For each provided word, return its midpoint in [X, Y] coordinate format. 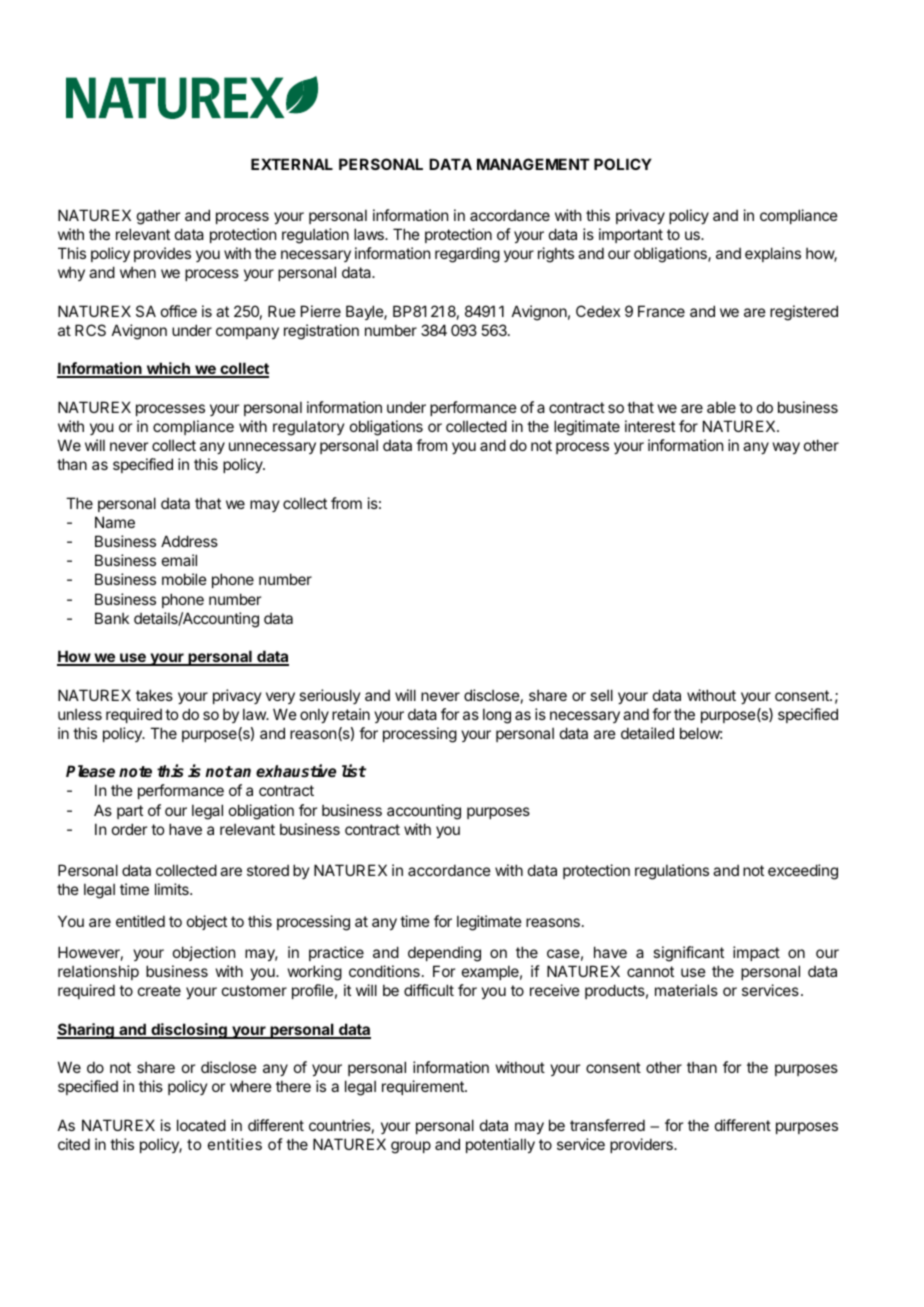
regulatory [308, 428]
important [631, 235]
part [130, 812]
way [786, 448]
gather [158, 217]
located [201, 1125]
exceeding [803, 872]
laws [370, 234]
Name [115, 522]
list [354, 771]
